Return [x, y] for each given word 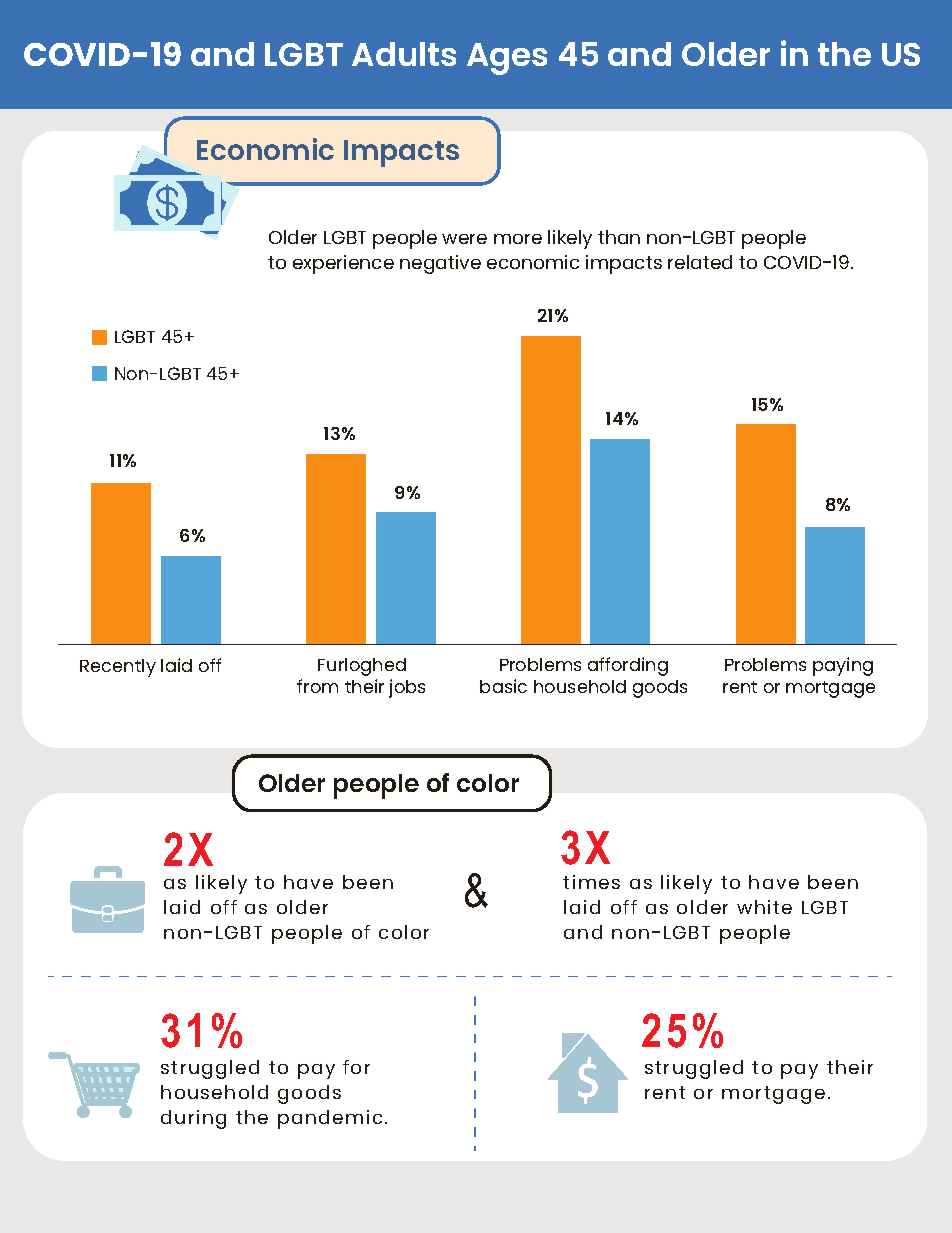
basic [503, 686]
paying [843, 666]
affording [628, 666]
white [764, 907]
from [317, 686]
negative [440, 264]
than [619, 237]
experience [343, 264]
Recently [118, 668]
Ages [507, 59]
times [591, 882]
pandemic [330, 1119]
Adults [404, 54]
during [193, 1119]
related [700, 262]
